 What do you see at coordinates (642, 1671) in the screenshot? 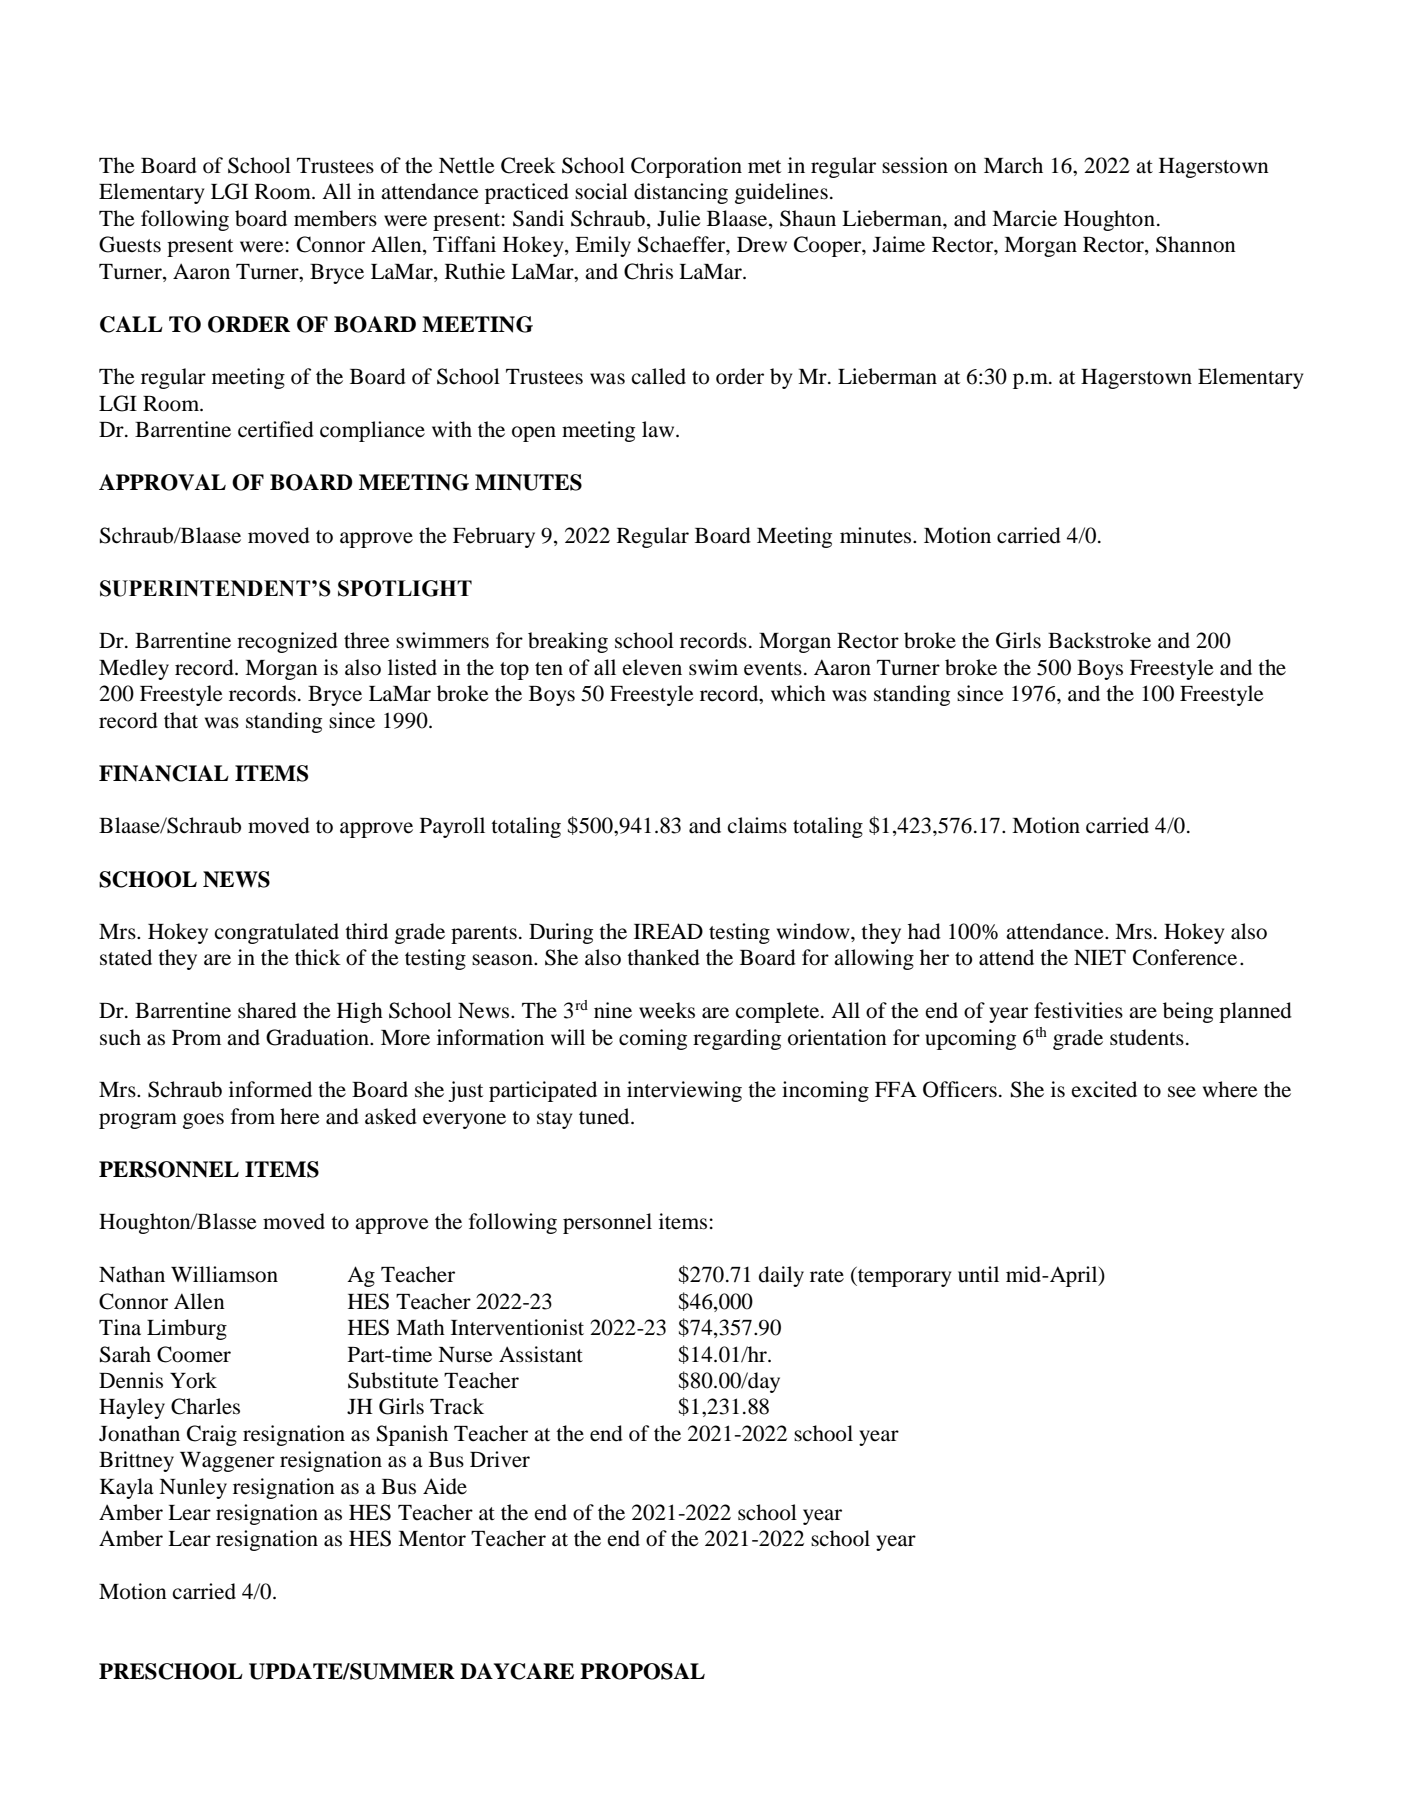
I see `PROPOSAL` at bounding box center [642, 1671].
